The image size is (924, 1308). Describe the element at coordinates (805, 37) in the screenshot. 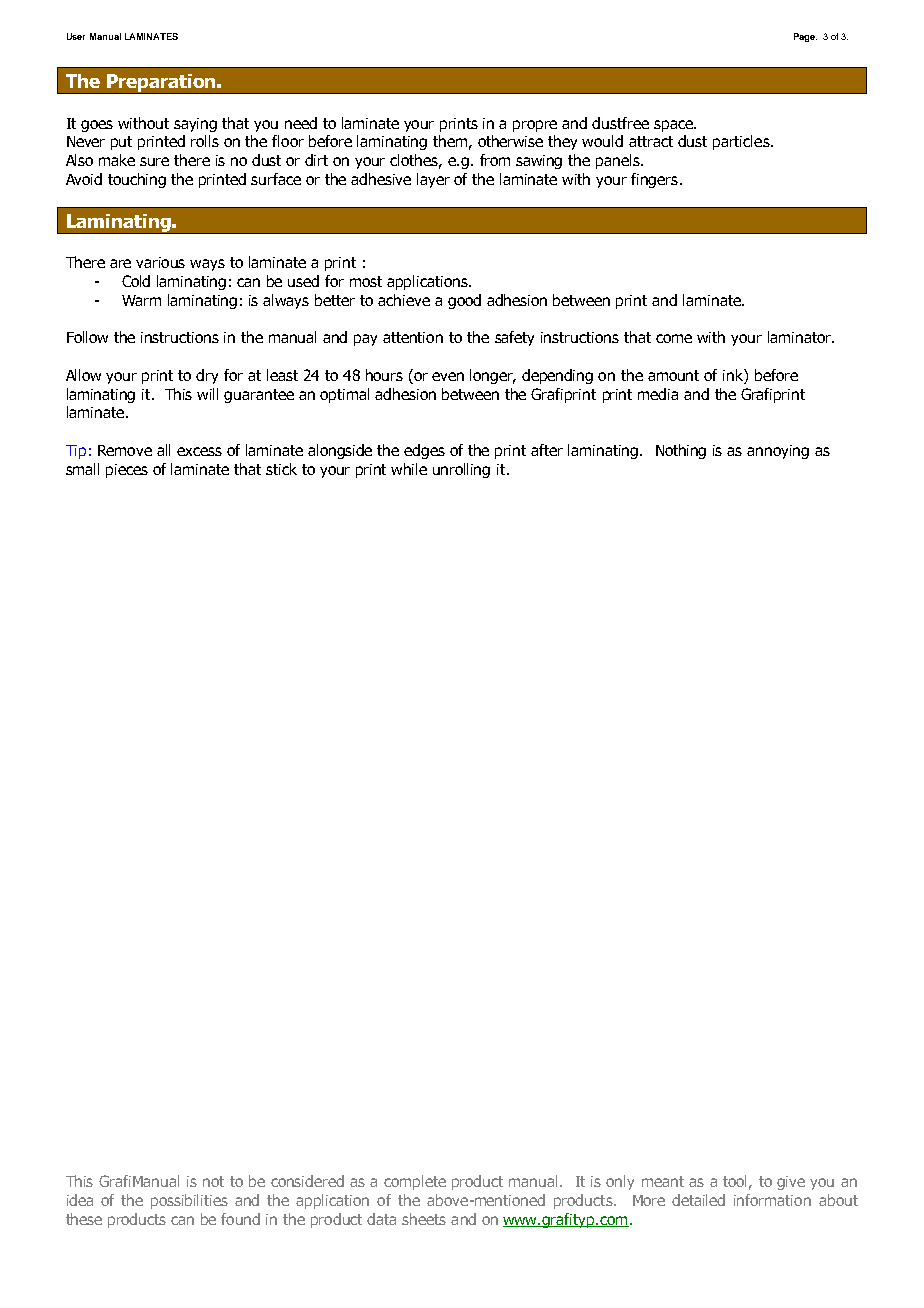

I see `Page` at that location.
